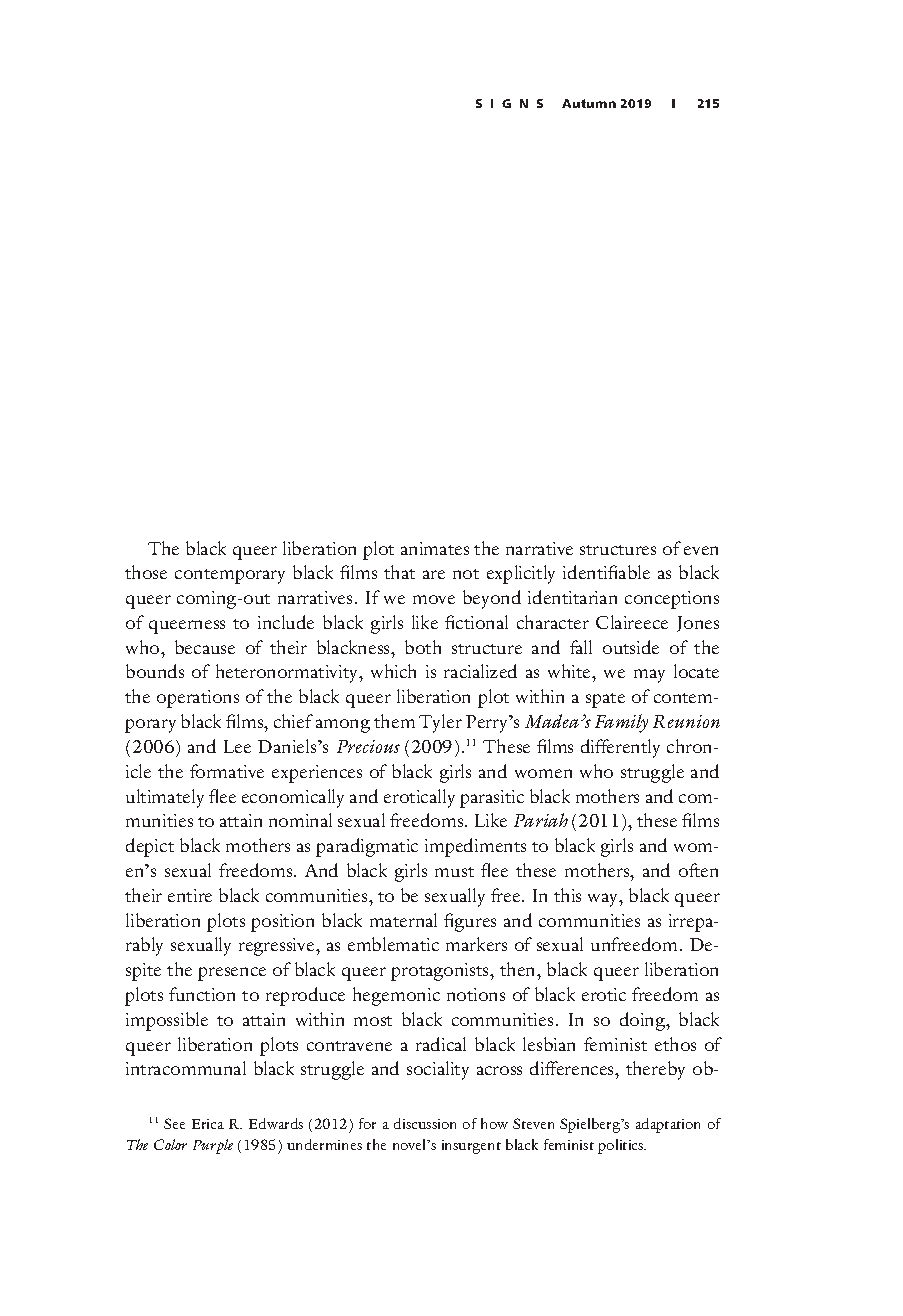  I want to click on animates, so click(435, 548).
